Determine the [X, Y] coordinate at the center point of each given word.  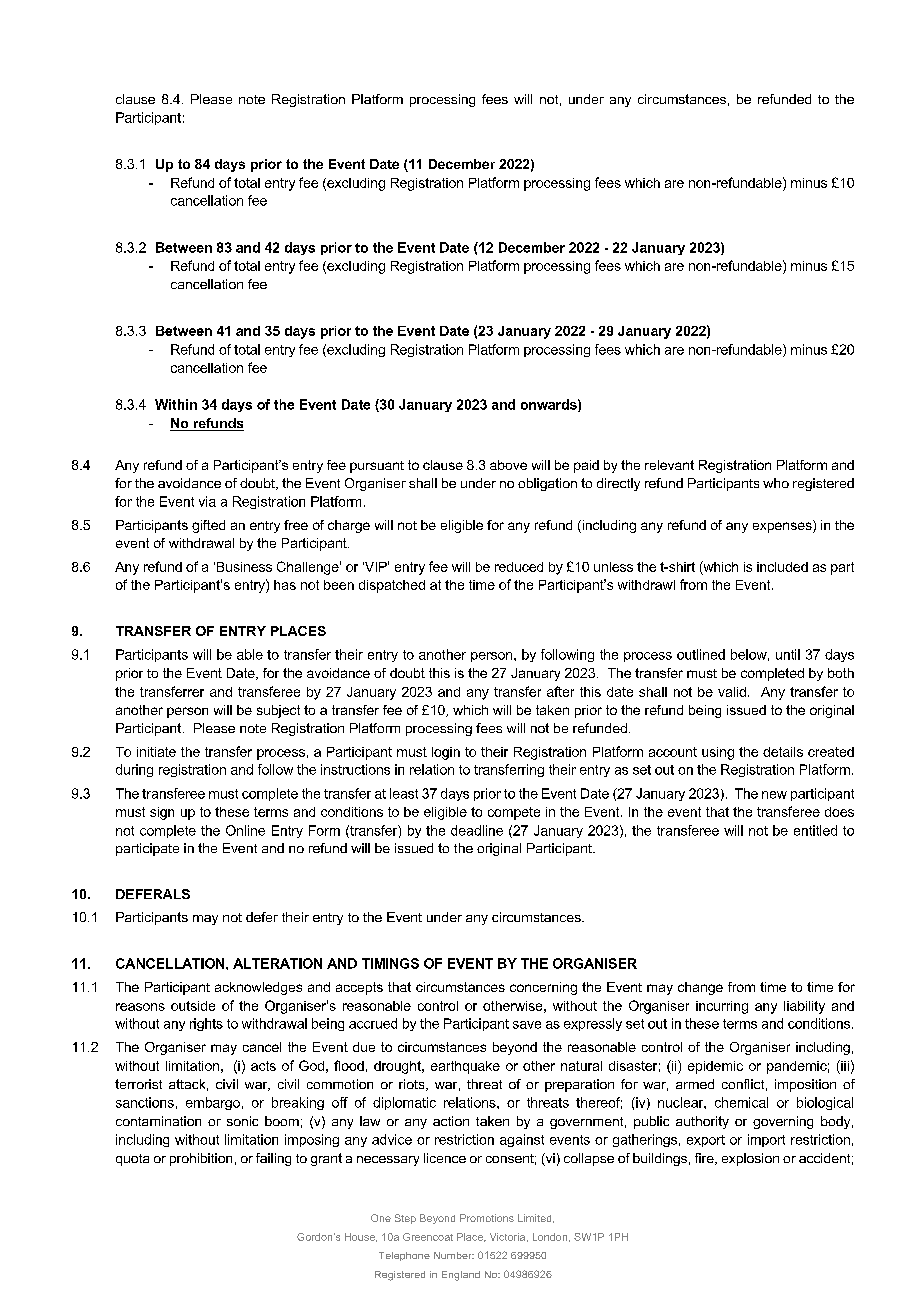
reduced [519, 567]
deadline [477, 830]
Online [245, 830]
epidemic [715, 1067]
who [776, 483]
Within [176, 404]
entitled [815, 830]
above [508, 465]
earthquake [465, 1067]
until [788, 654]
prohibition [201, 1159]
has [285, 585]
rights [206, 1024]
